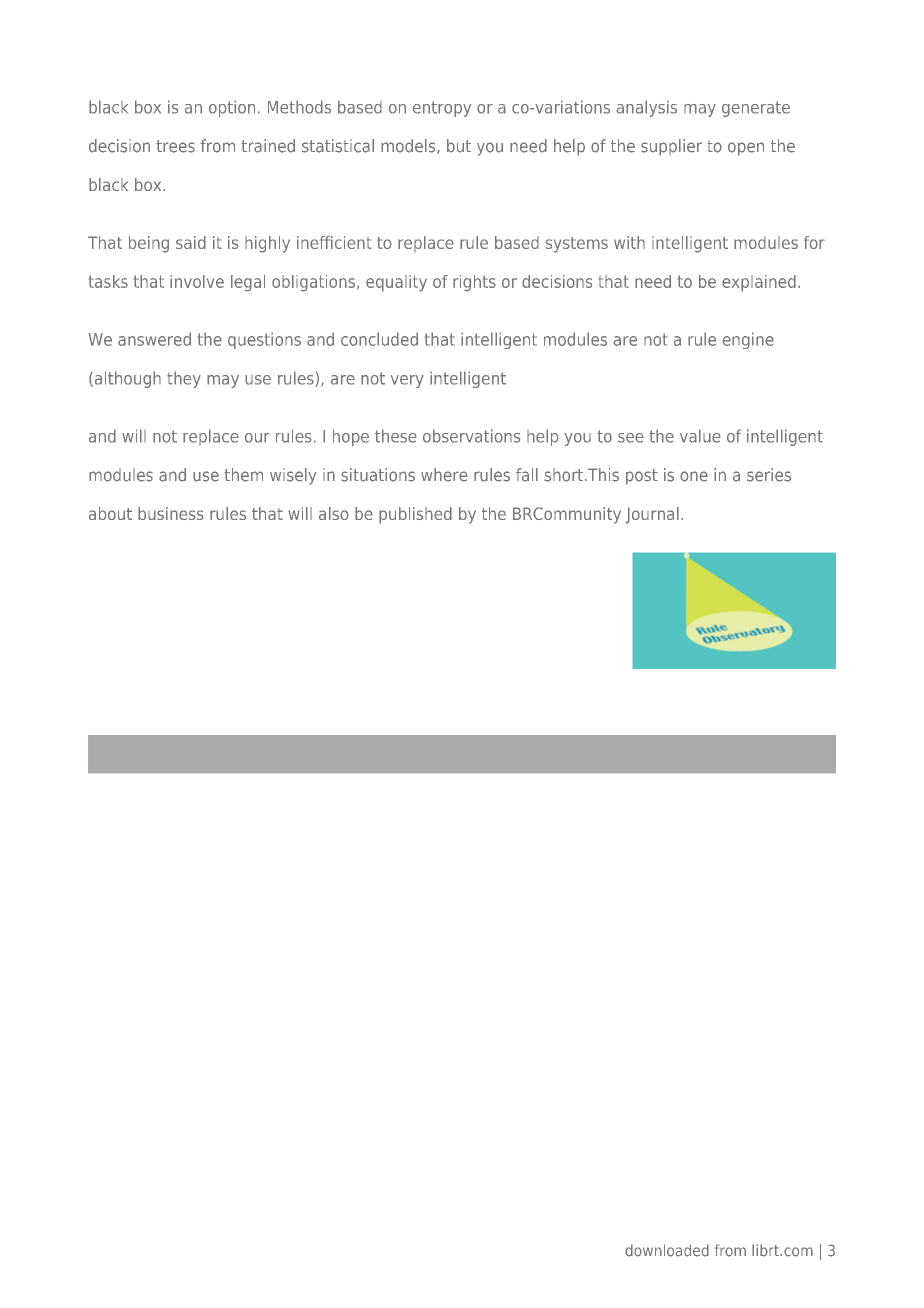 The width and height of the document is (924, 1308). I want to click on trees, so click(175, 146).
